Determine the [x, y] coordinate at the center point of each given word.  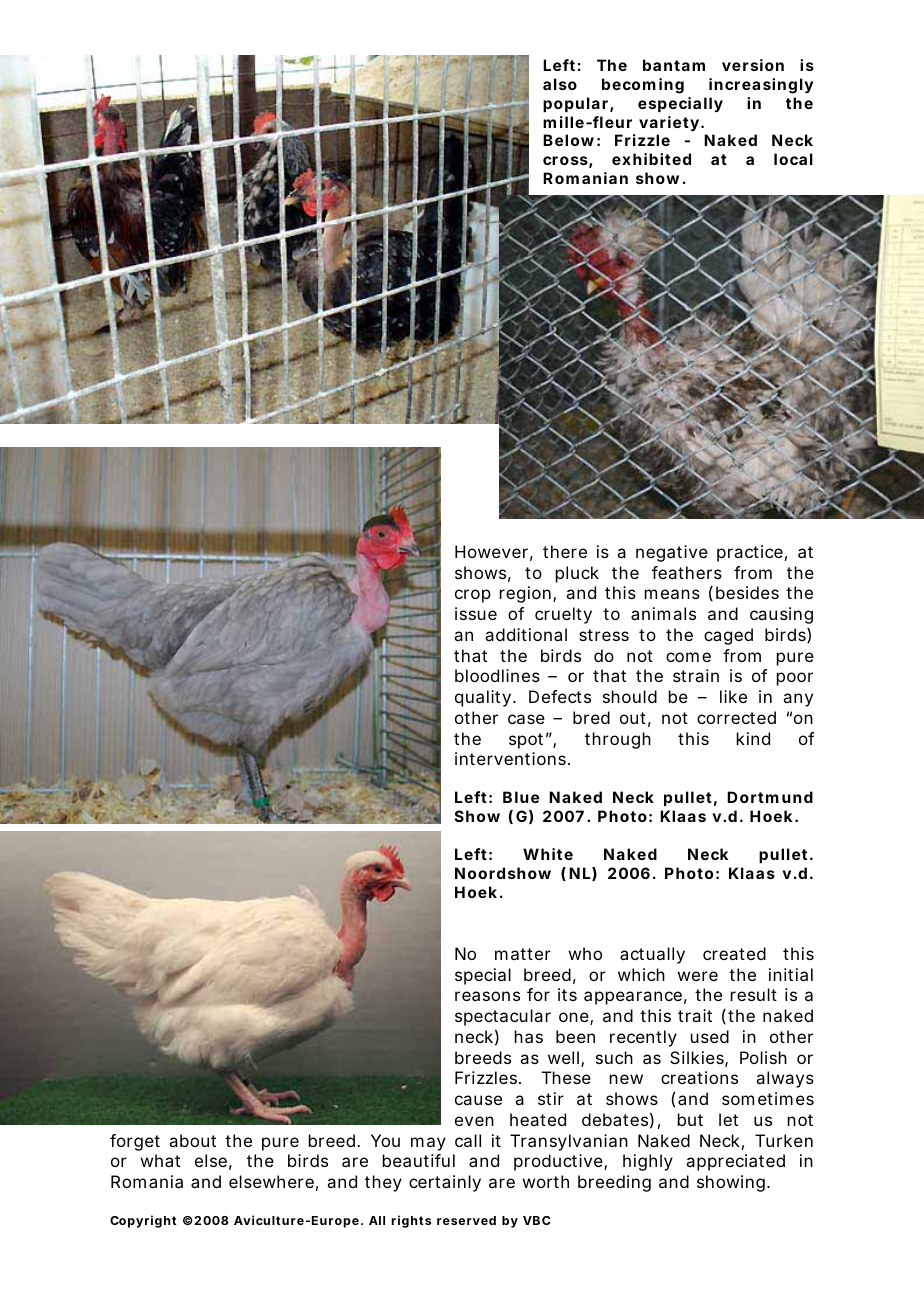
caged [728, 636]
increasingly [761, 86]
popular [577, 104]
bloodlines [497, 675]
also [560, 84]
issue [476, 613]
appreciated [735, 1162]
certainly [445, 1183]
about [192, 1140]
